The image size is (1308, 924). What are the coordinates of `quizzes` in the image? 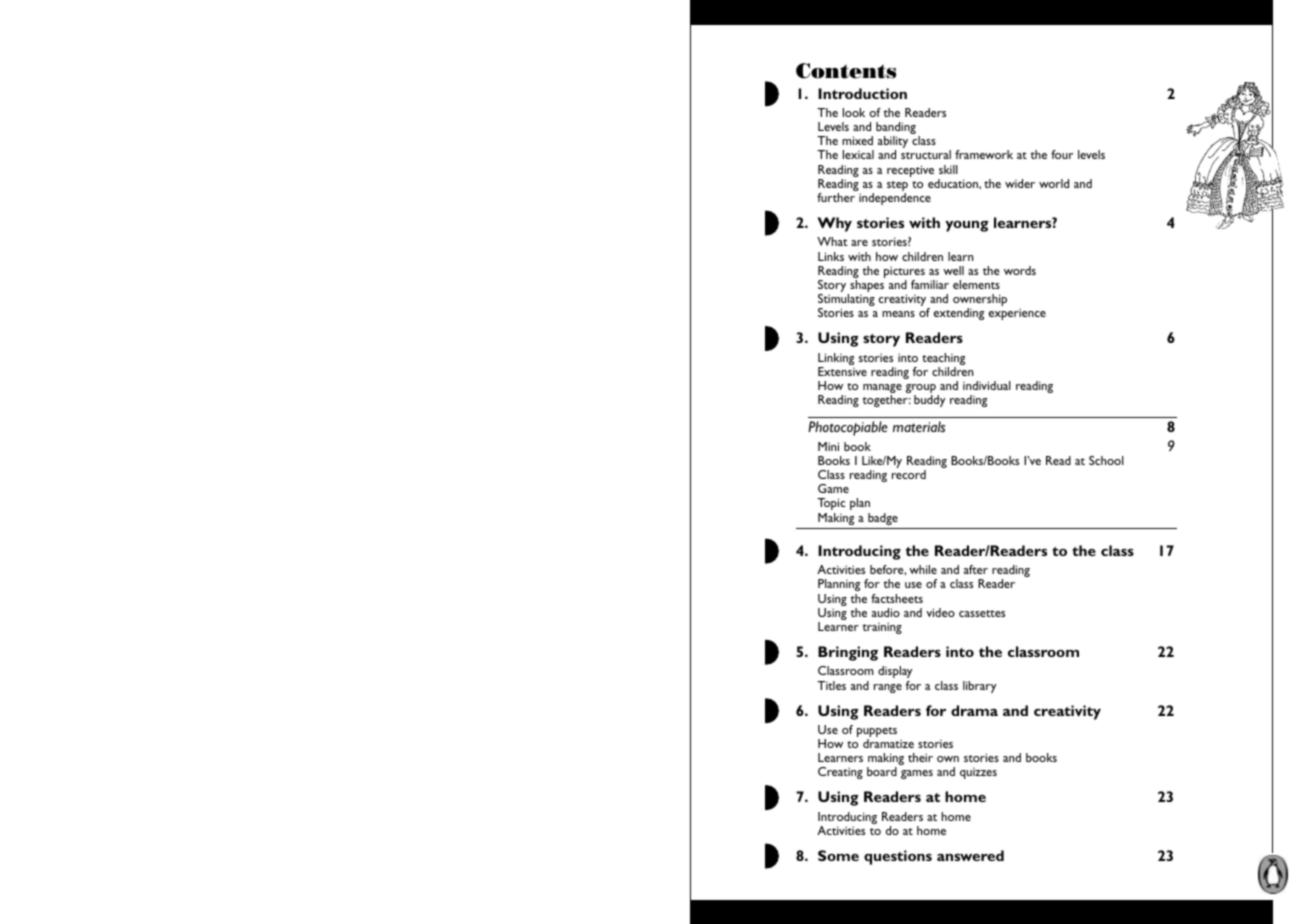 It's located at (978, 773).
